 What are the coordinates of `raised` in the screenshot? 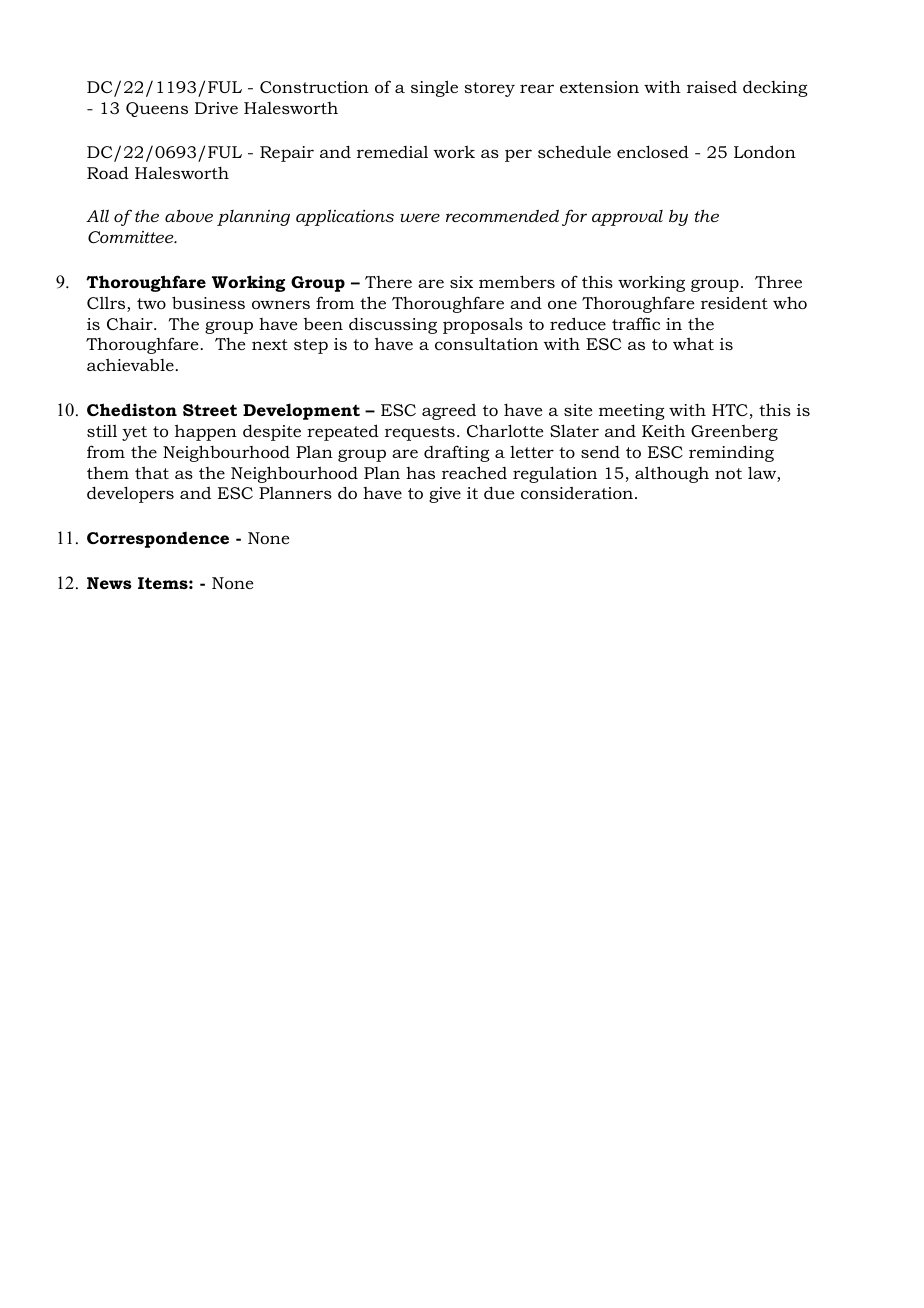 It's located at (712, 87).
